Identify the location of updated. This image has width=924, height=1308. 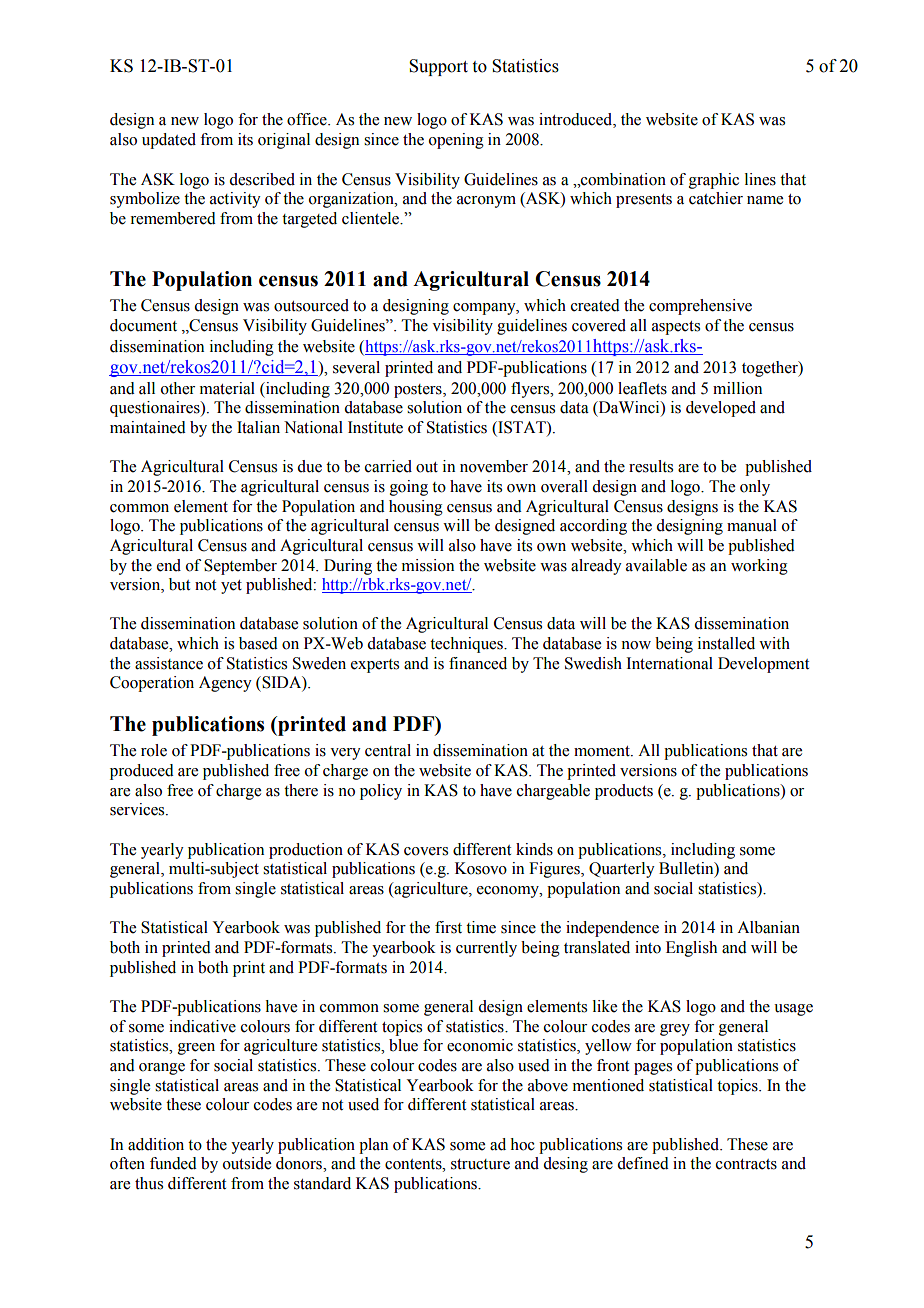
(169, 141).
